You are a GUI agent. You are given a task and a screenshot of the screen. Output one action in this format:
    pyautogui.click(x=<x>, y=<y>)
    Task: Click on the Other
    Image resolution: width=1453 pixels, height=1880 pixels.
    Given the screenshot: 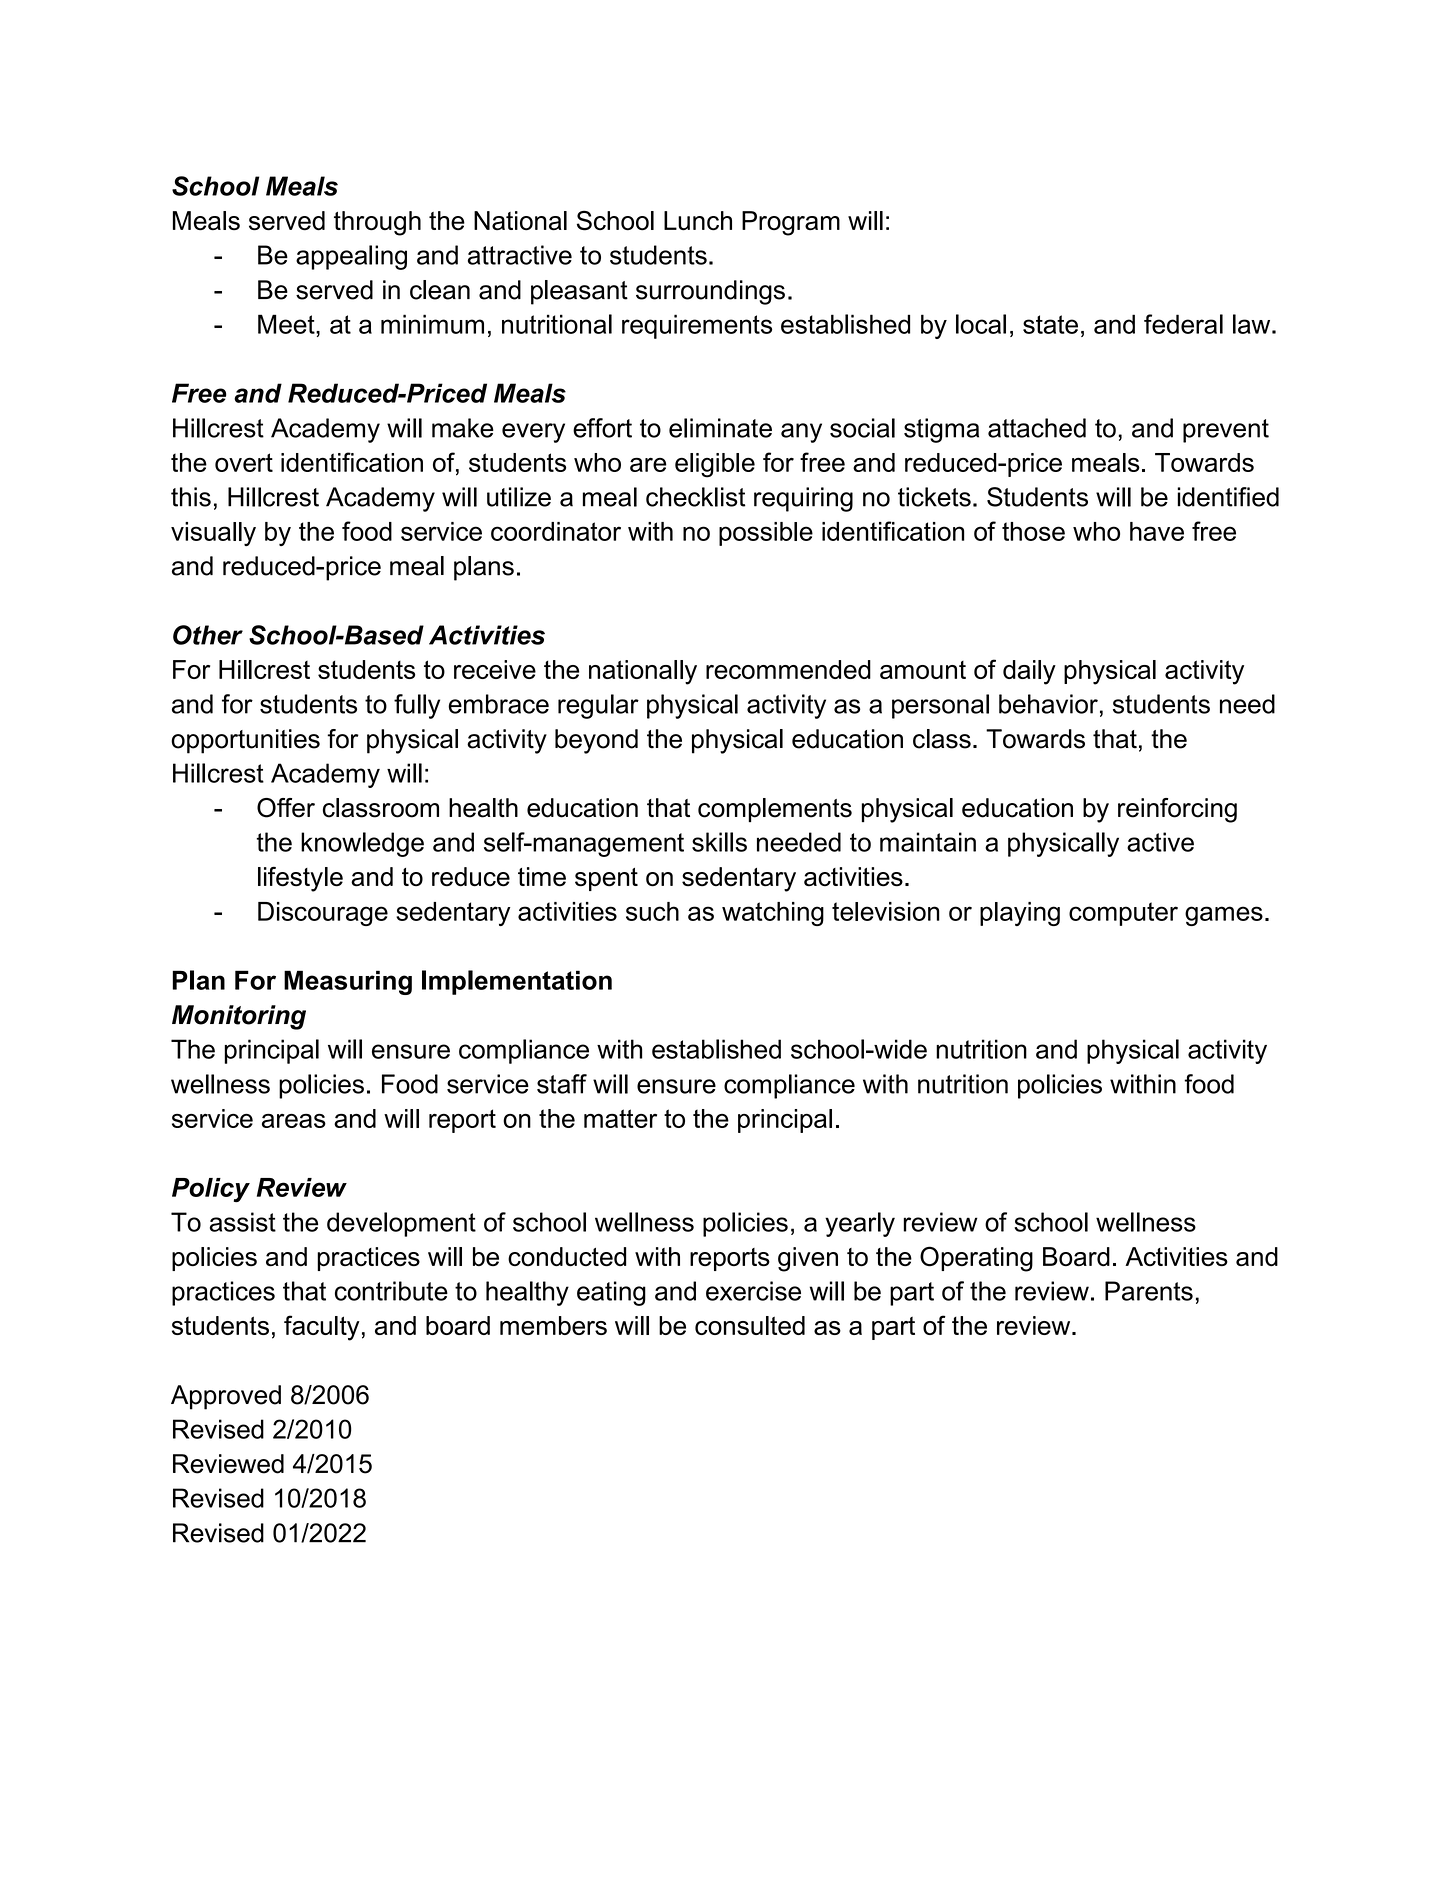 What is the action you would take?
    pyautogui.click(x=208, y=635)
